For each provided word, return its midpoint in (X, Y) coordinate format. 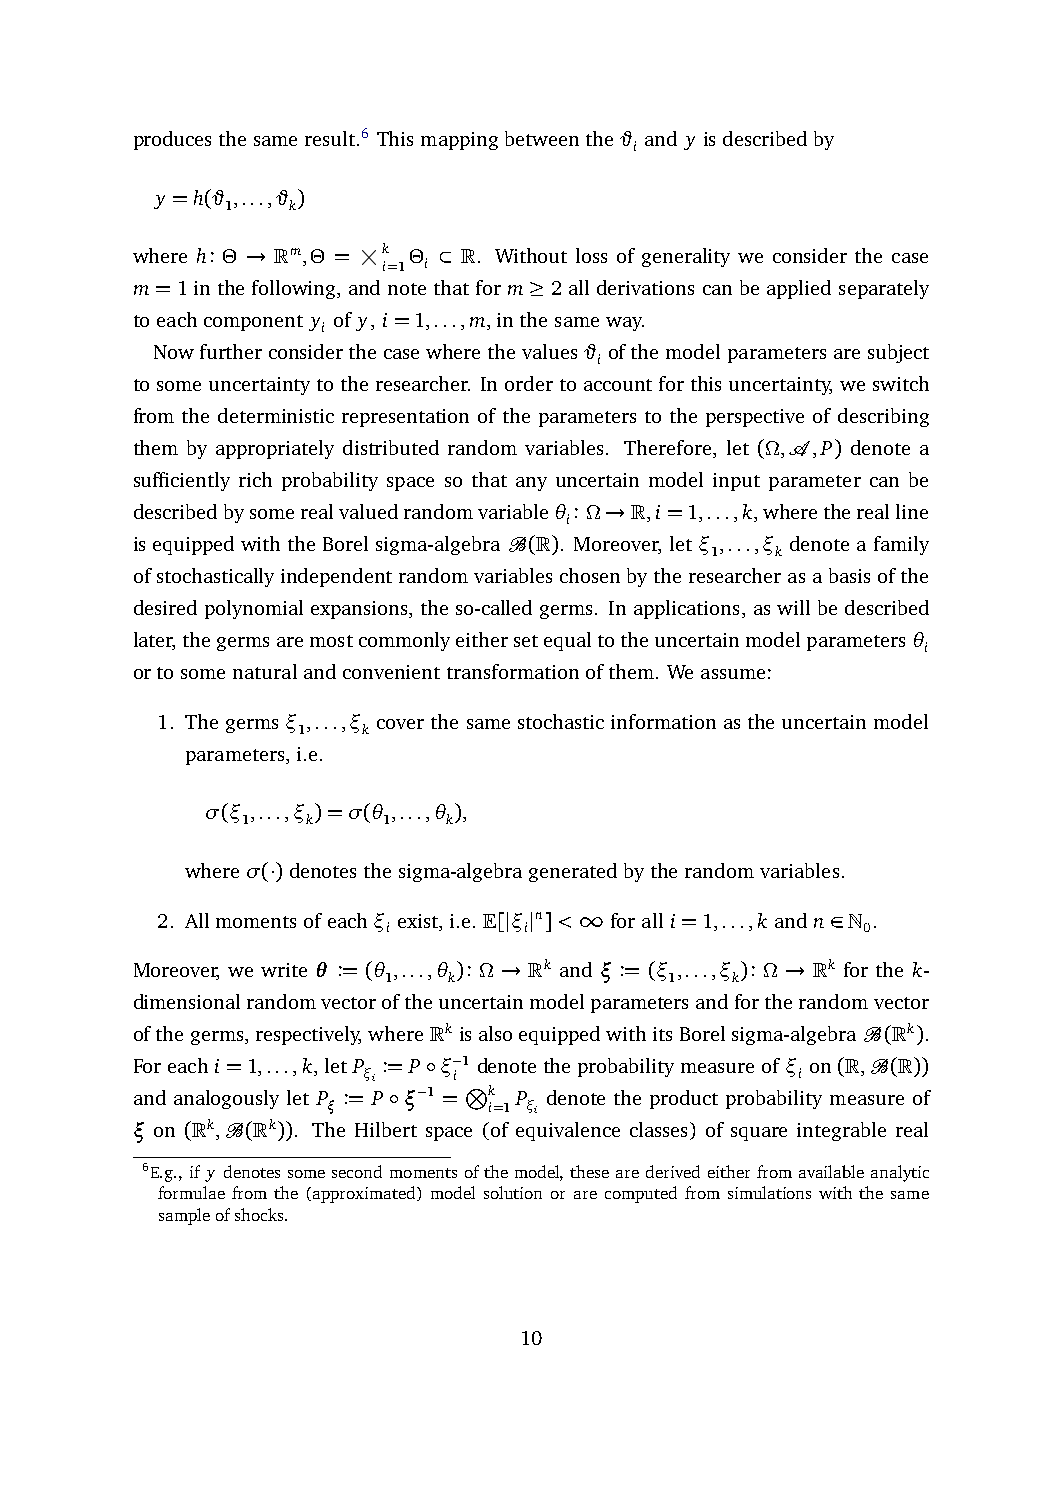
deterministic (276, 415)
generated (573, 872)
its (662, 1034)
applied (799, 289)
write (284, 970)
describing (883, 417)
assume (733, 674)
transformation (513, 671)
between (542, 138)
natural (265, 671)
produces (172, 140)
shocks (260, 1214)
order (529, 383)
